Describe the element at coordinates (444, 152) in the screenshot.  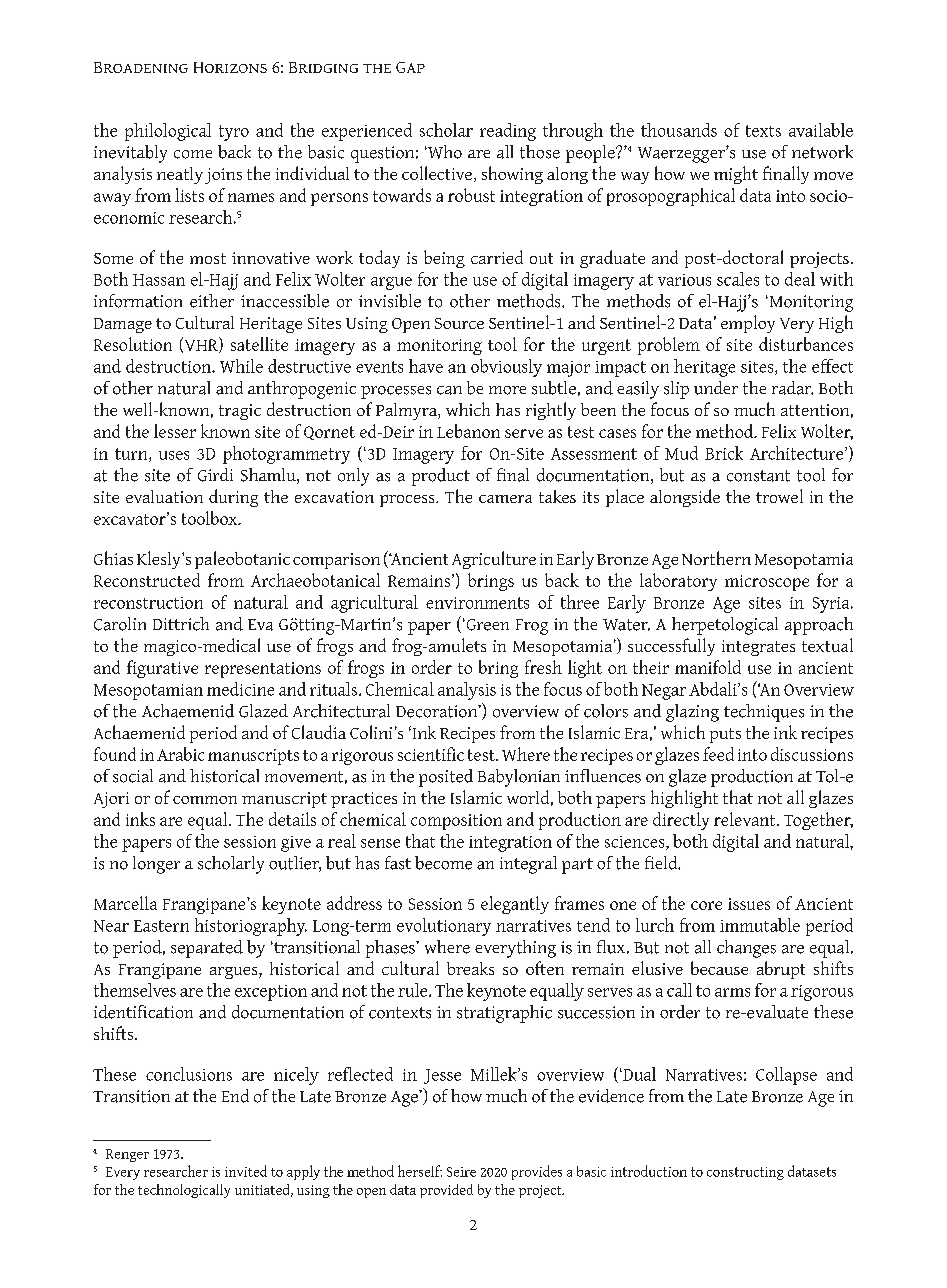
I see `Who` at that location.
